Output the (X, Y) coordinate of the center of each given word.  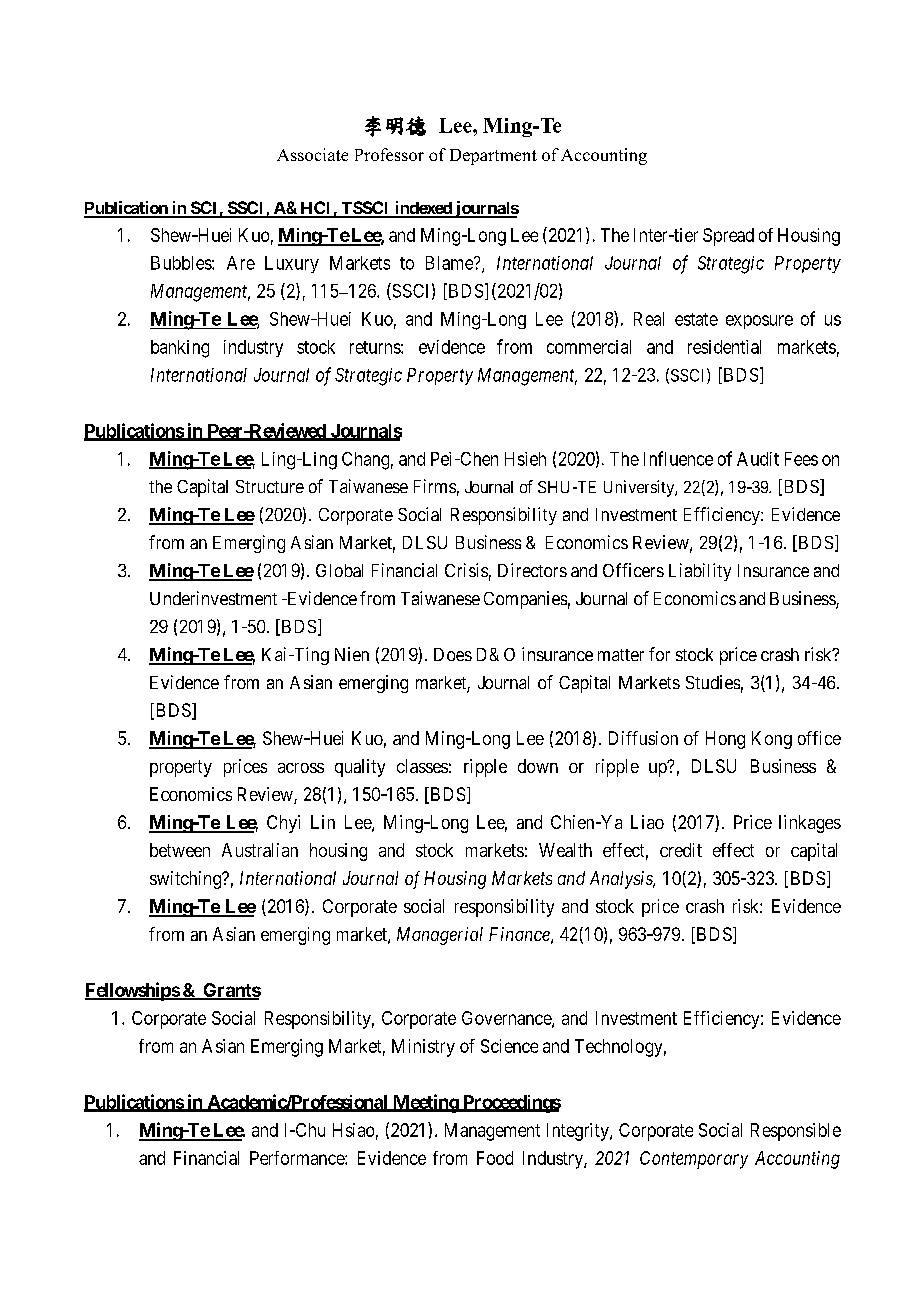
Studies (713, 682)
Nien (352, 654)
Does (453, 654)
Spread (728, 237)
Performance (298, 1158)
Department (493, 157)
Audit (758, 459)
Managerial (440, 936)
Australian (260, 850)
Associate (312, 154)
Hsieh (525, 459)
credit (681, 850)
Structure (270, 486)
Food (495, 1158)
